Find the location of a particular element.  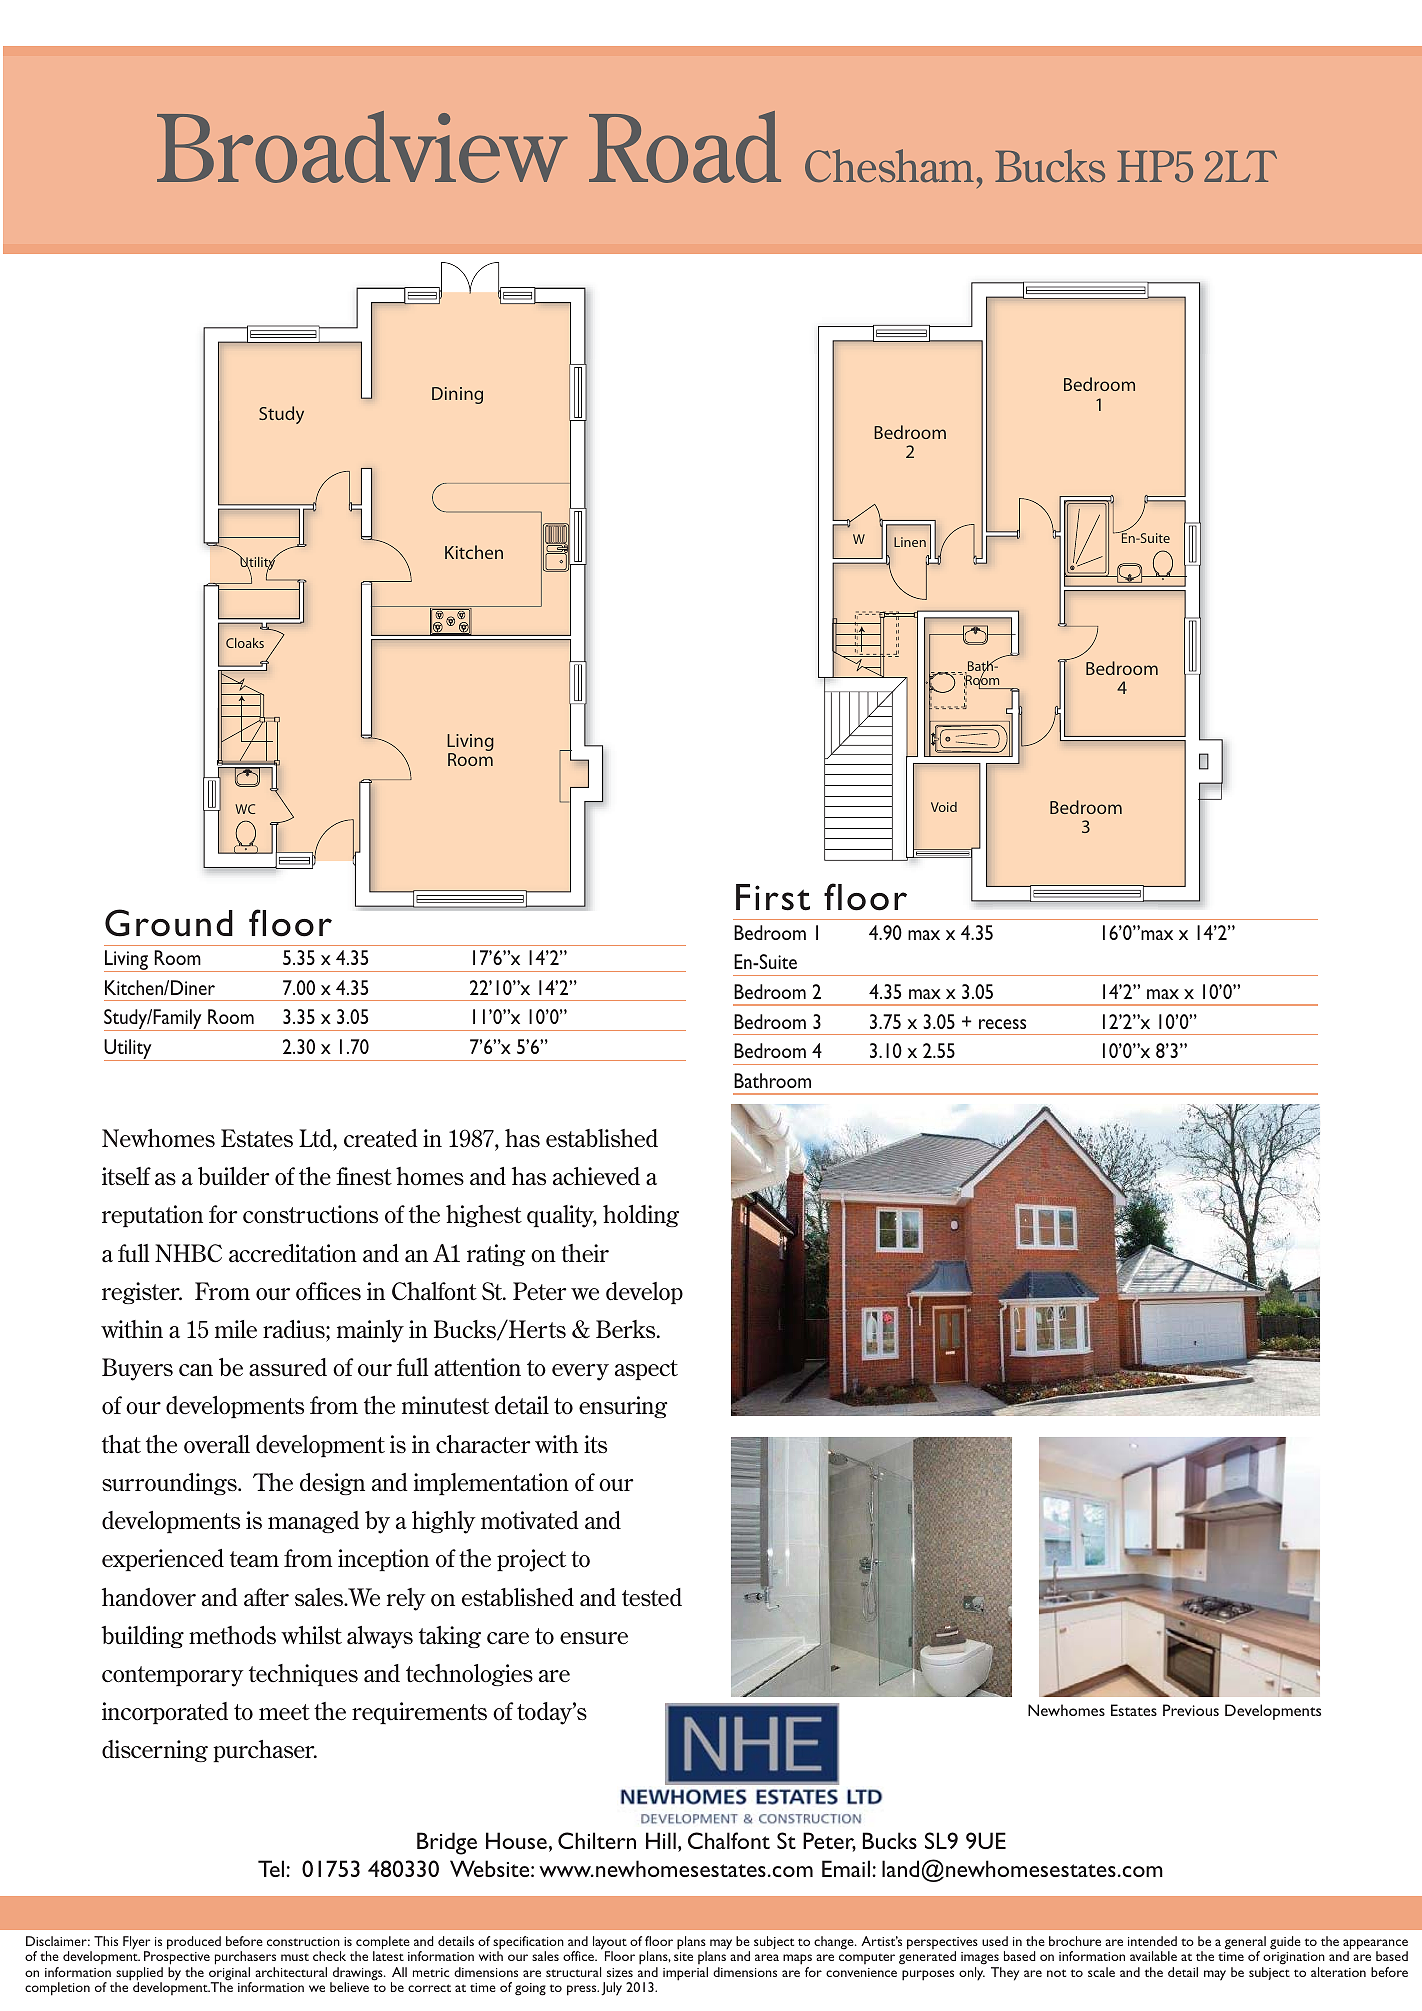

Void is located at coordinates (944, 807).
